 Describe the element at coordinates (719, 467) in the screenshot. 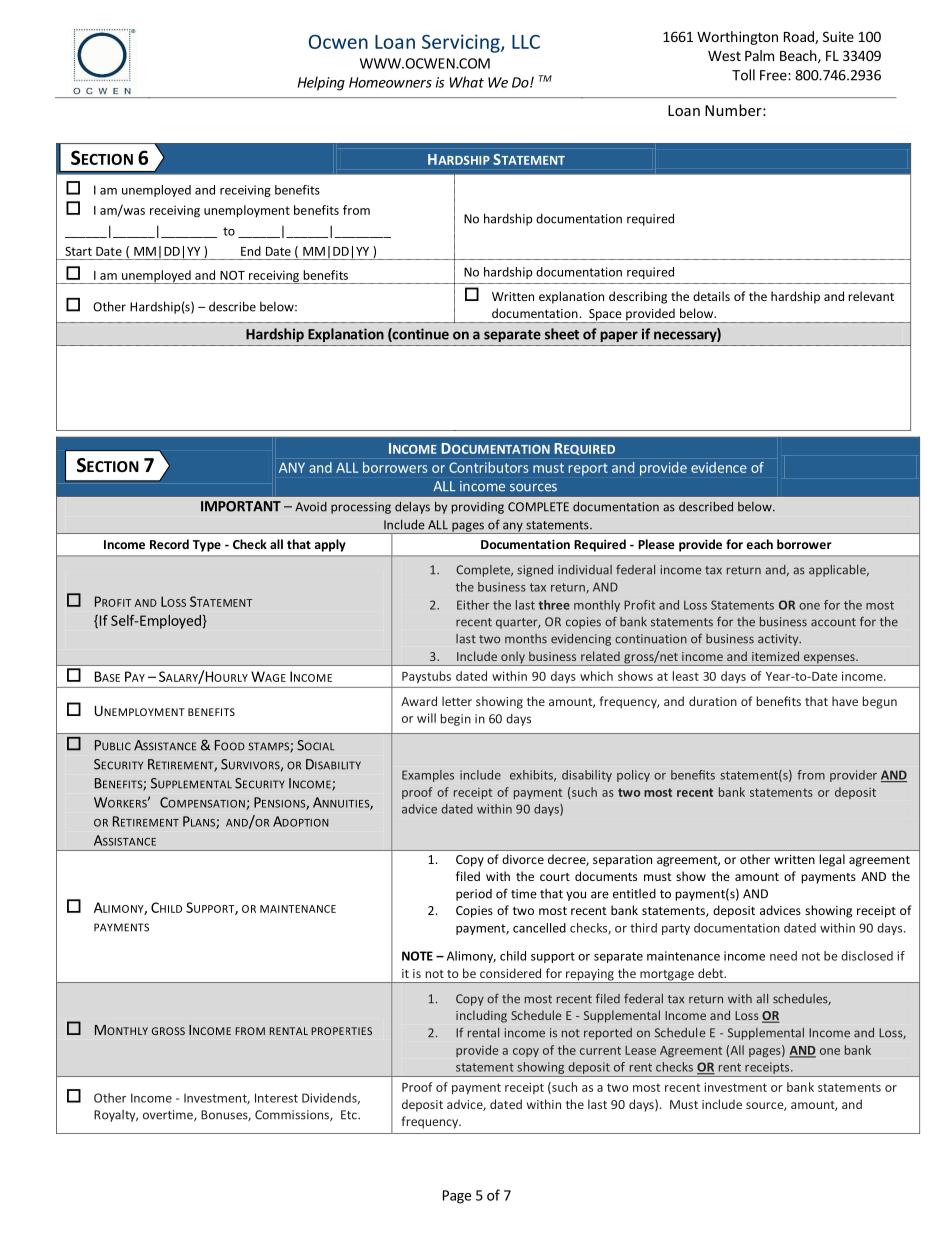

I see `evidence` at that location.
